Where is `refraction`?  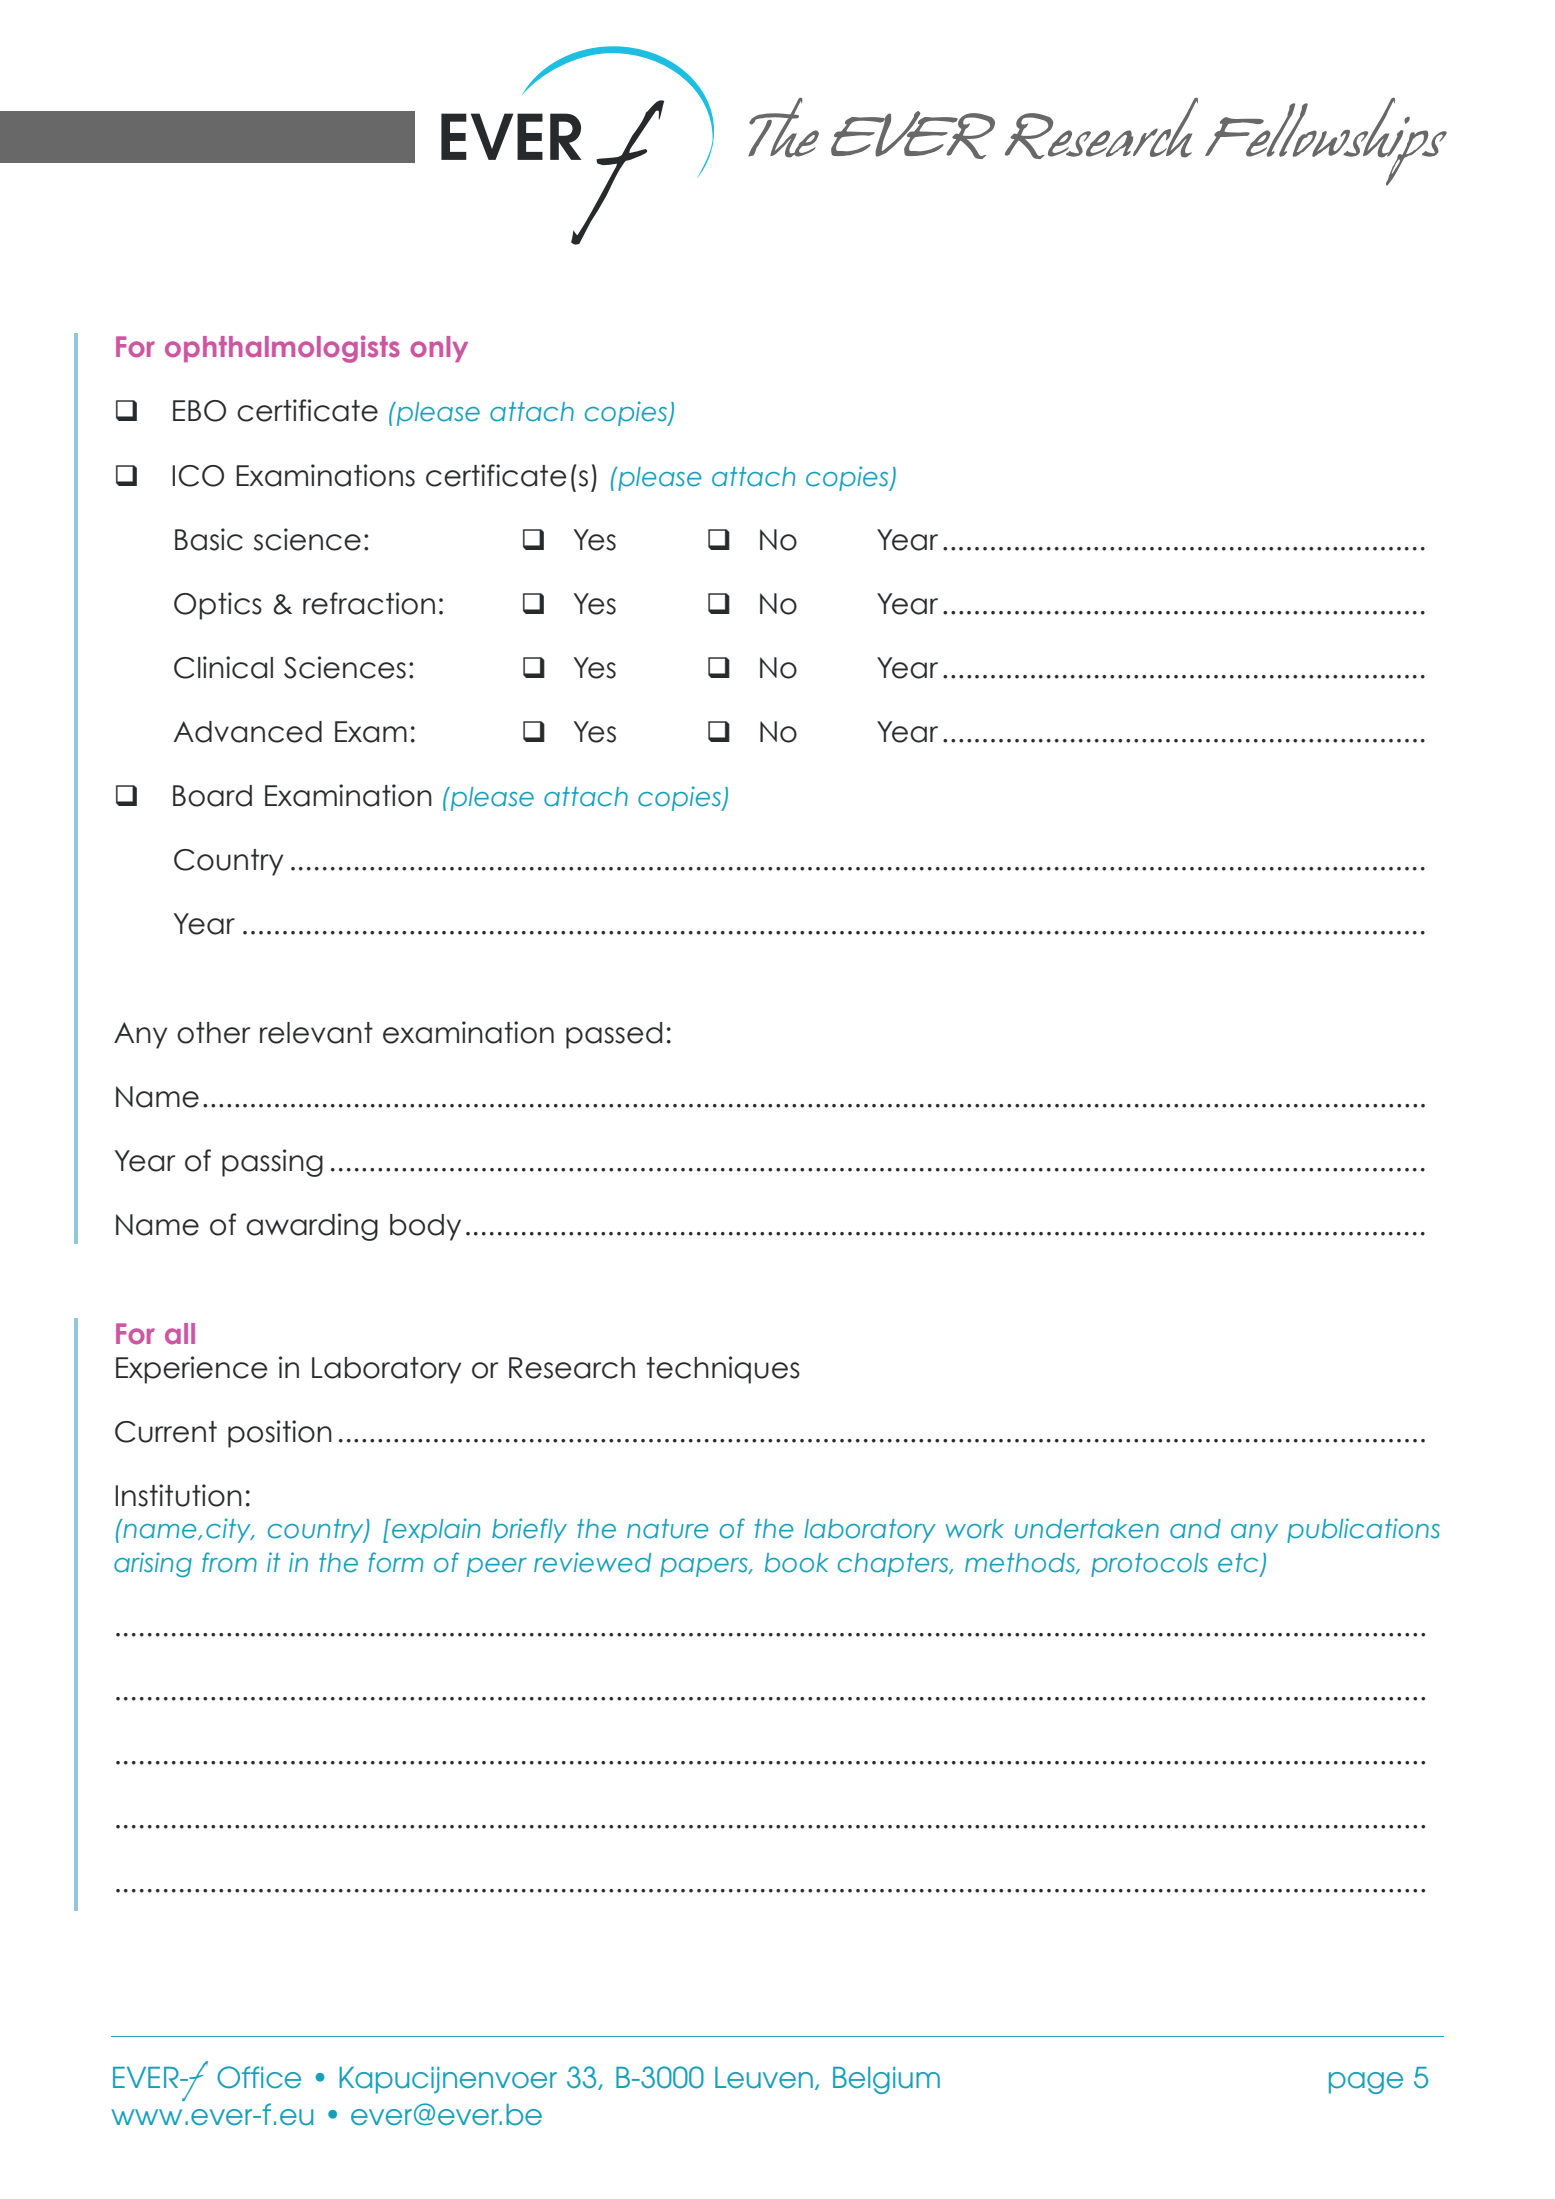 refraction is located at coordinates (369, 603).
